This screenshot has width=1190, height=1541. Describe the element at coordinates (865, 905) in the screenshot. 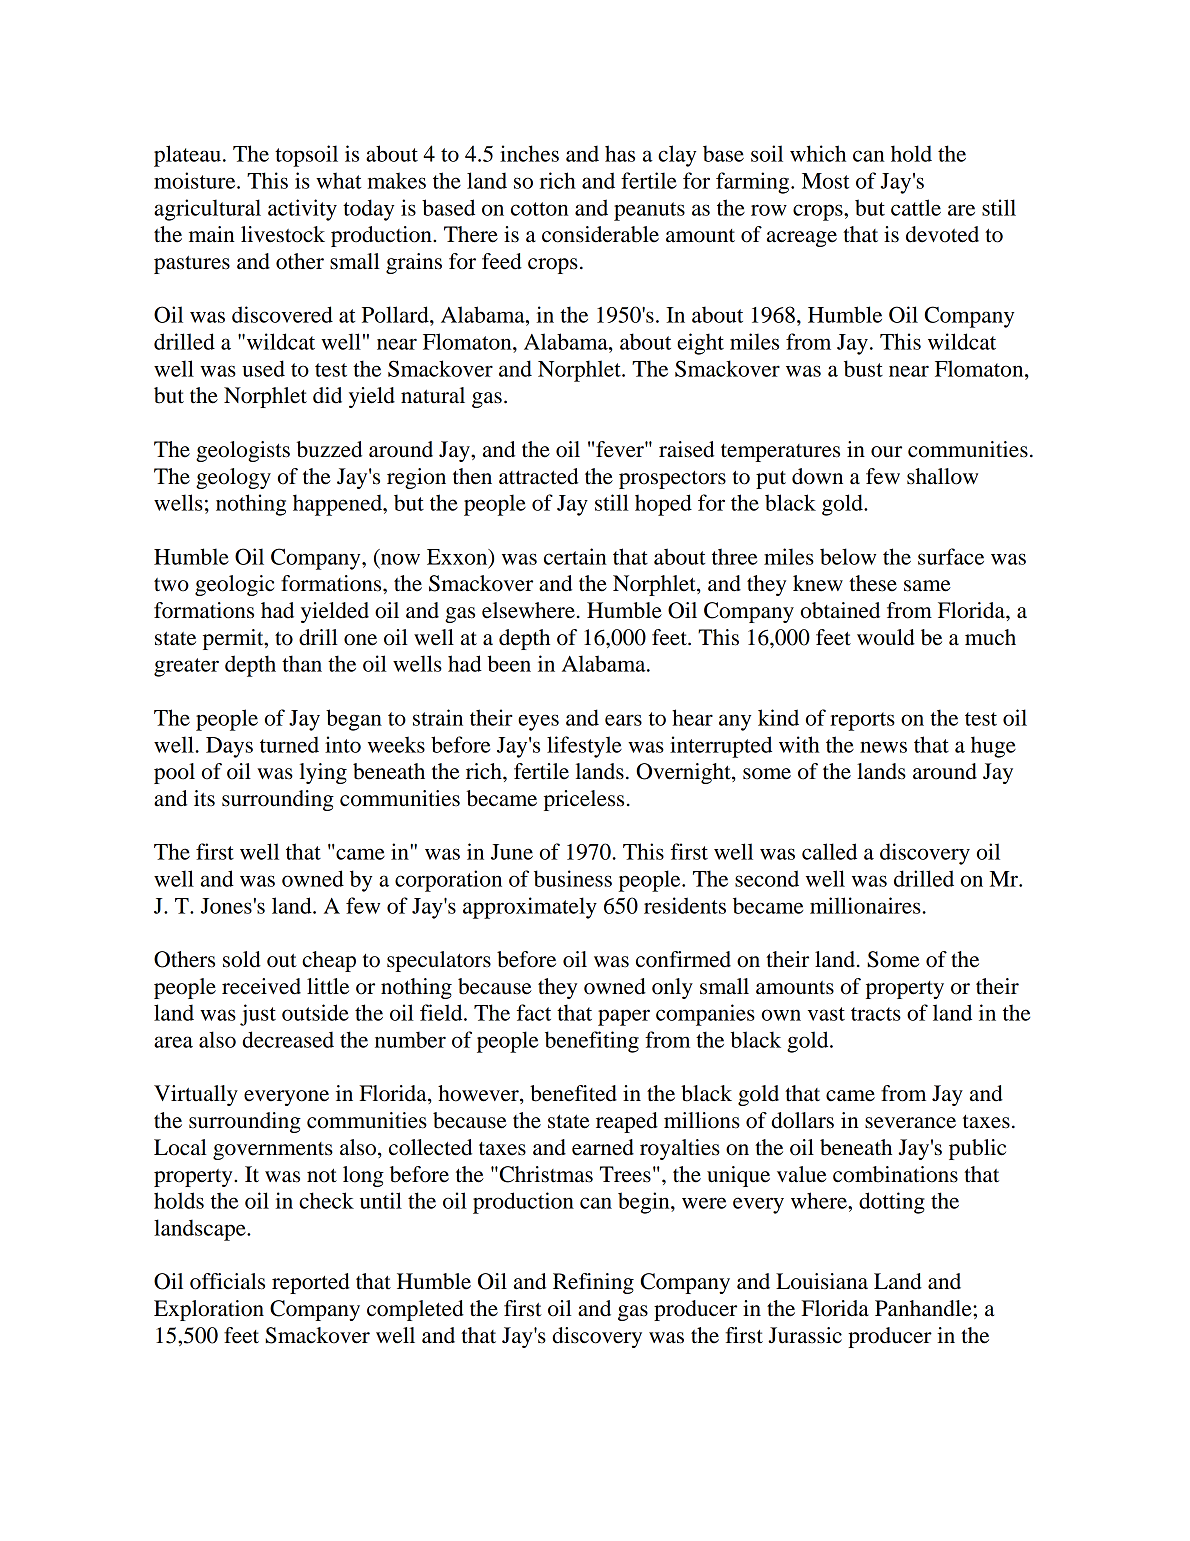

I see `millionaires` at that location.
